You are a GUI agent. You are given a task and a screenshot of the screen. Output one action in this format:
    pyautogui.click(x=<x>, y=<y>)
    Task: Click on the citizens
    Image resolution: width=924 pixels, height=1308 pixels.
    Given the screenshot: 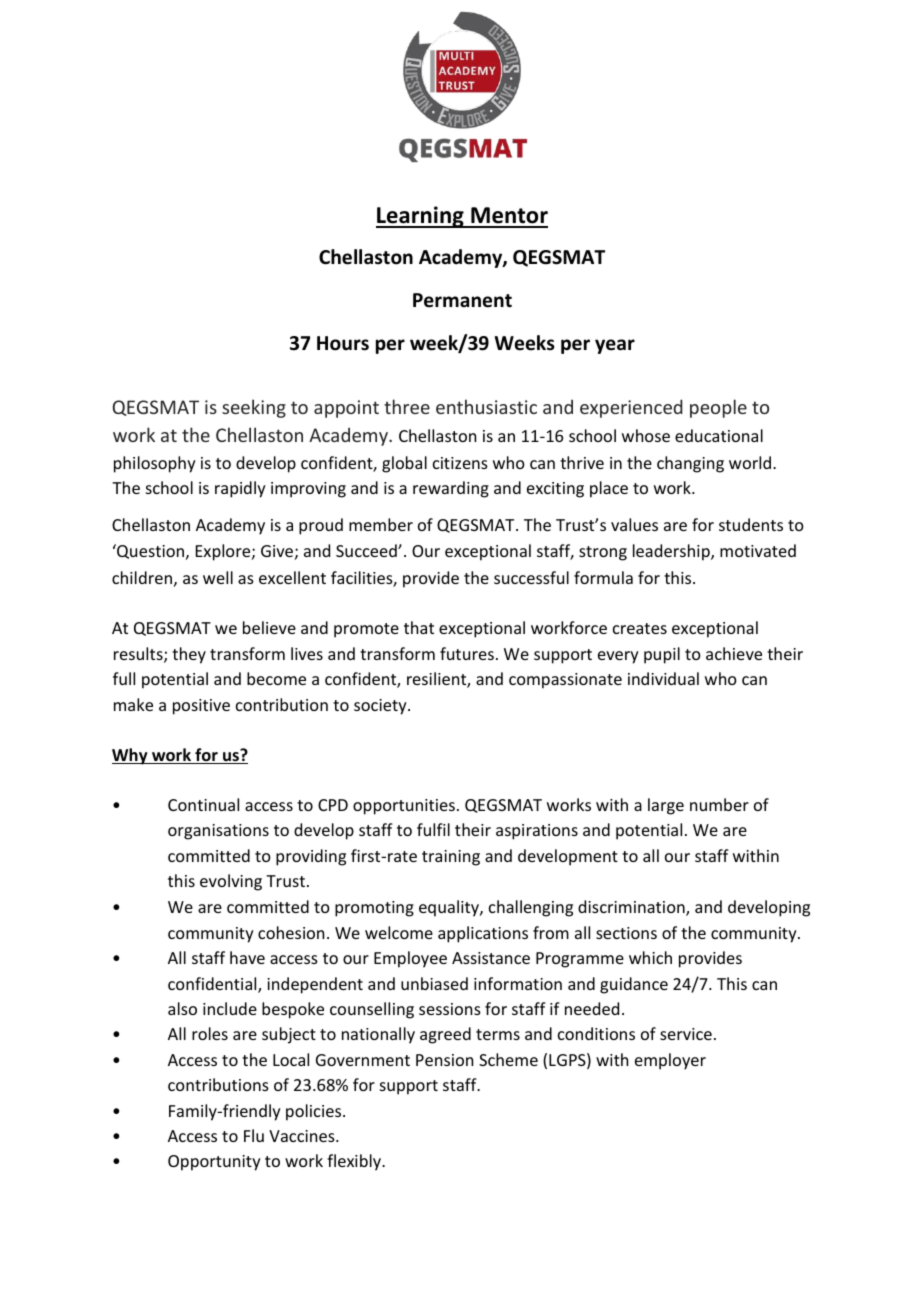 What is the action you would take?
    pyautogui.click(x=460, y=463)
